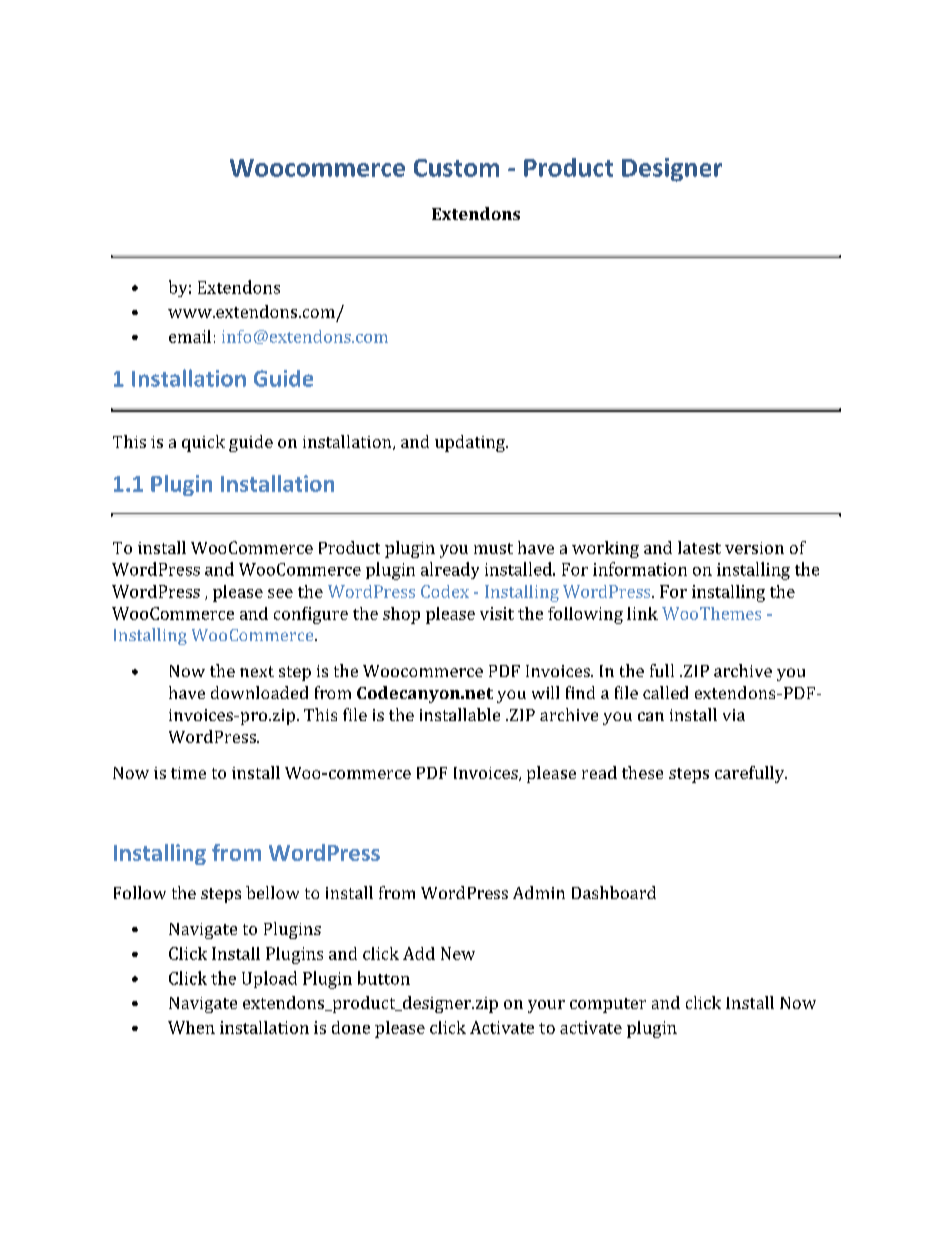  I want to click on link, so click(642, 613).
